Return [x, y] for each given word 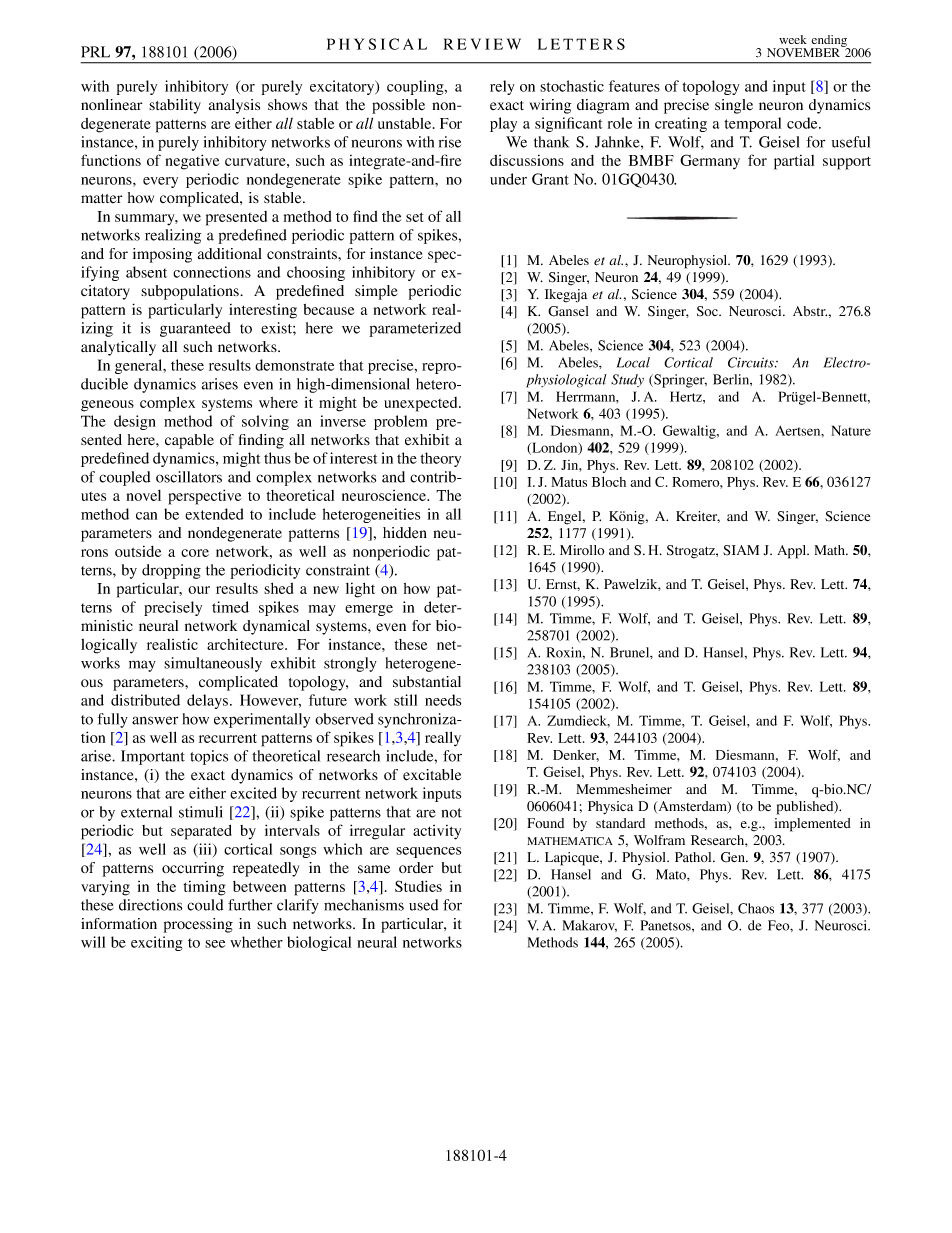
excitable [432, 775]
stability [175, 106]
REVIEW [482, 44]
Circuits [752, 362]
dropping [171, 571]
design [135, 422]
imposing [162, 255]
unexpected [422, 404]
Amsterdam [692, 807]
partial [794, 162]
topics [209, 757]
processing [198, 925]
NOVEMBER [804, 51]
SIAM [741, 550]
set [415, 217]
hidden [405, 532]
